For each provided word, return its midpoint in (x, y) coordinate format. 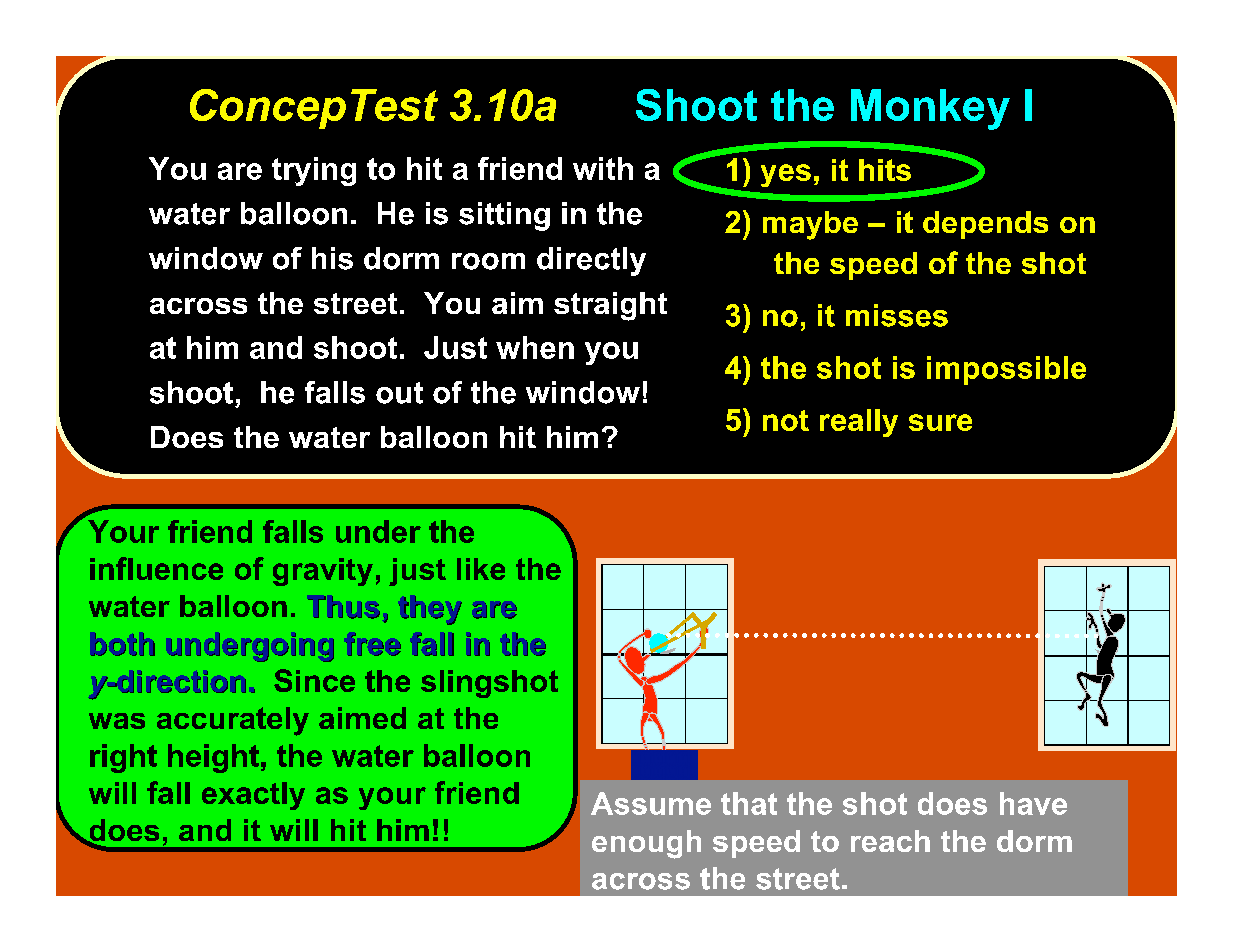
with (603, 168)
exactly (253, 796)
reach (890, 841)
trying (314, 171)
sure (940, 422)
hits (885, 170)
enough (646, 844)
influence (156, 568)
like (481, 569)
